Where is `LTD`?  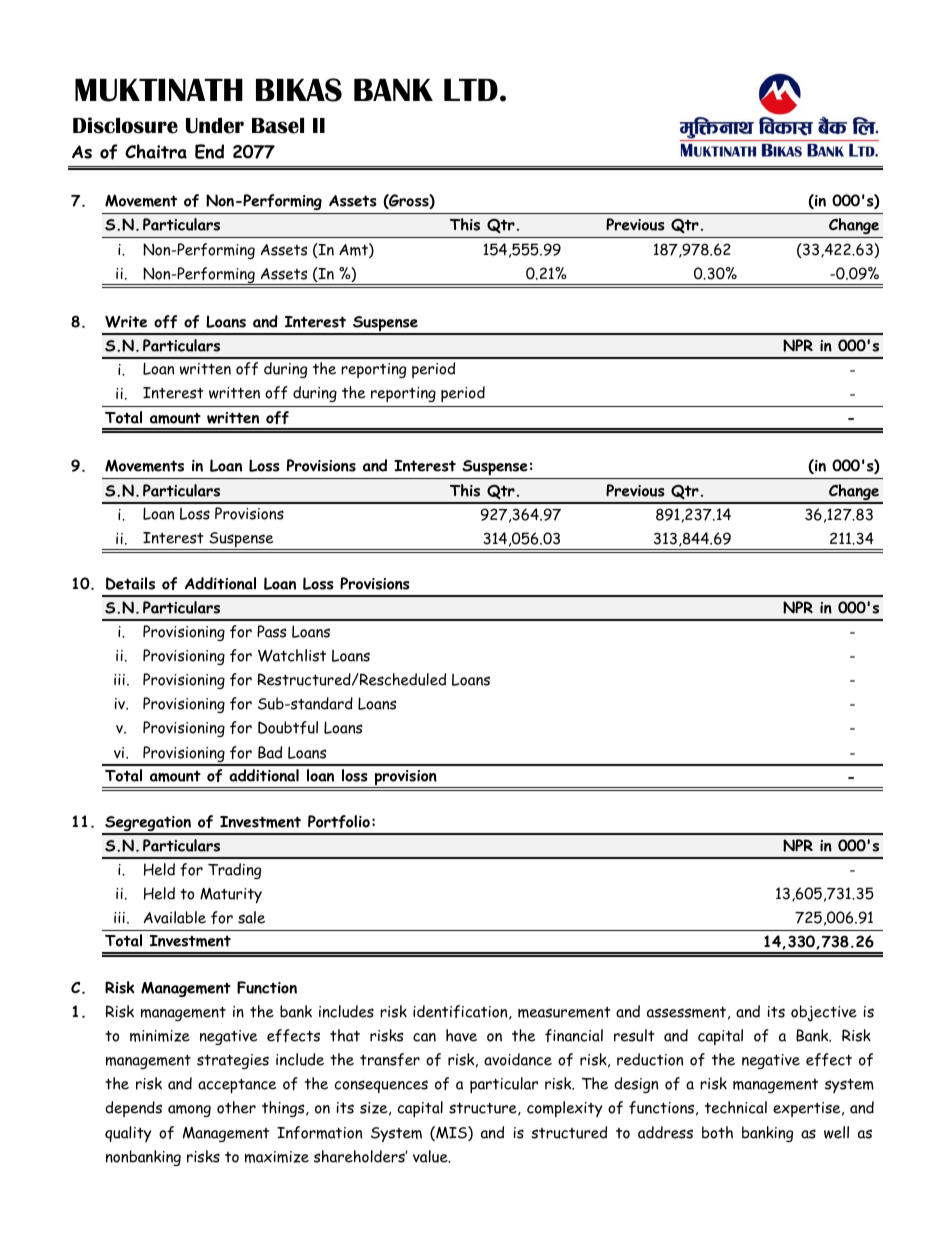
LTD is located at coordinates (471, 90).
